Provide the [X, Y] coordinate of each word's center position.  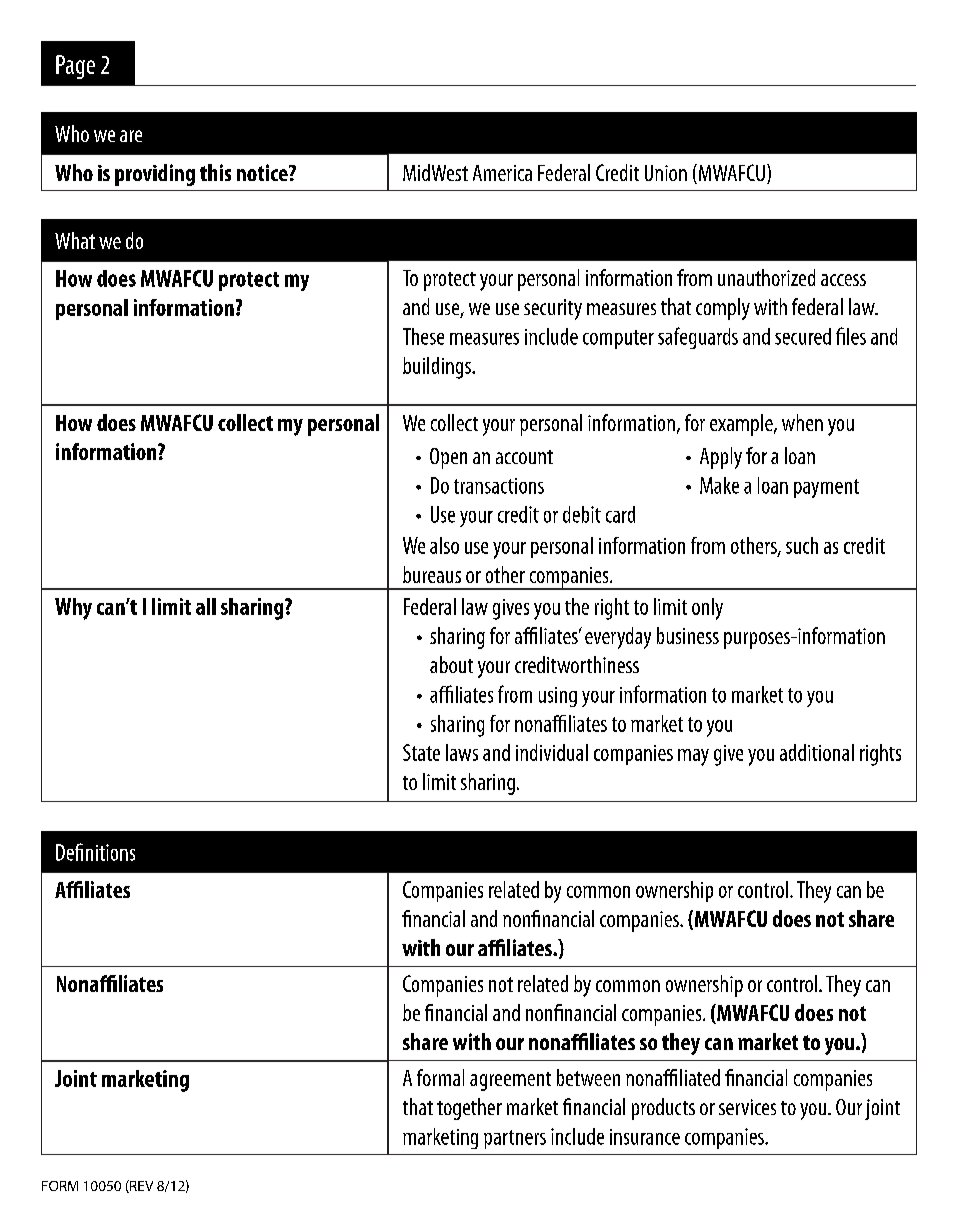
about [451, 664]
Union [666, 173]
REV [140, 1186]
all [206, 606]
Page [75, 67]
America [502, 173]
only [707, 609]
